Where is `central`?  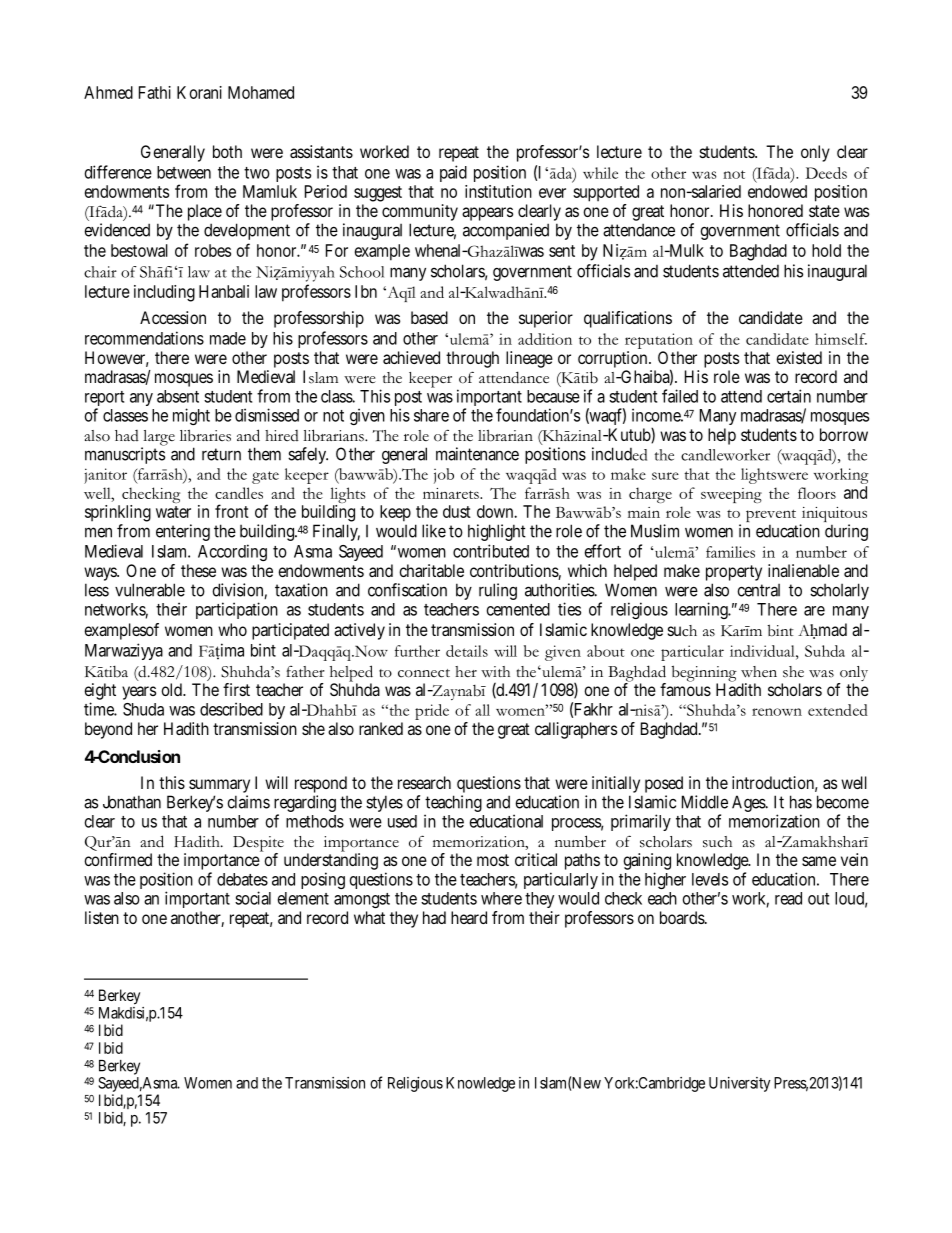 central is located at coordinates (758, 590).
